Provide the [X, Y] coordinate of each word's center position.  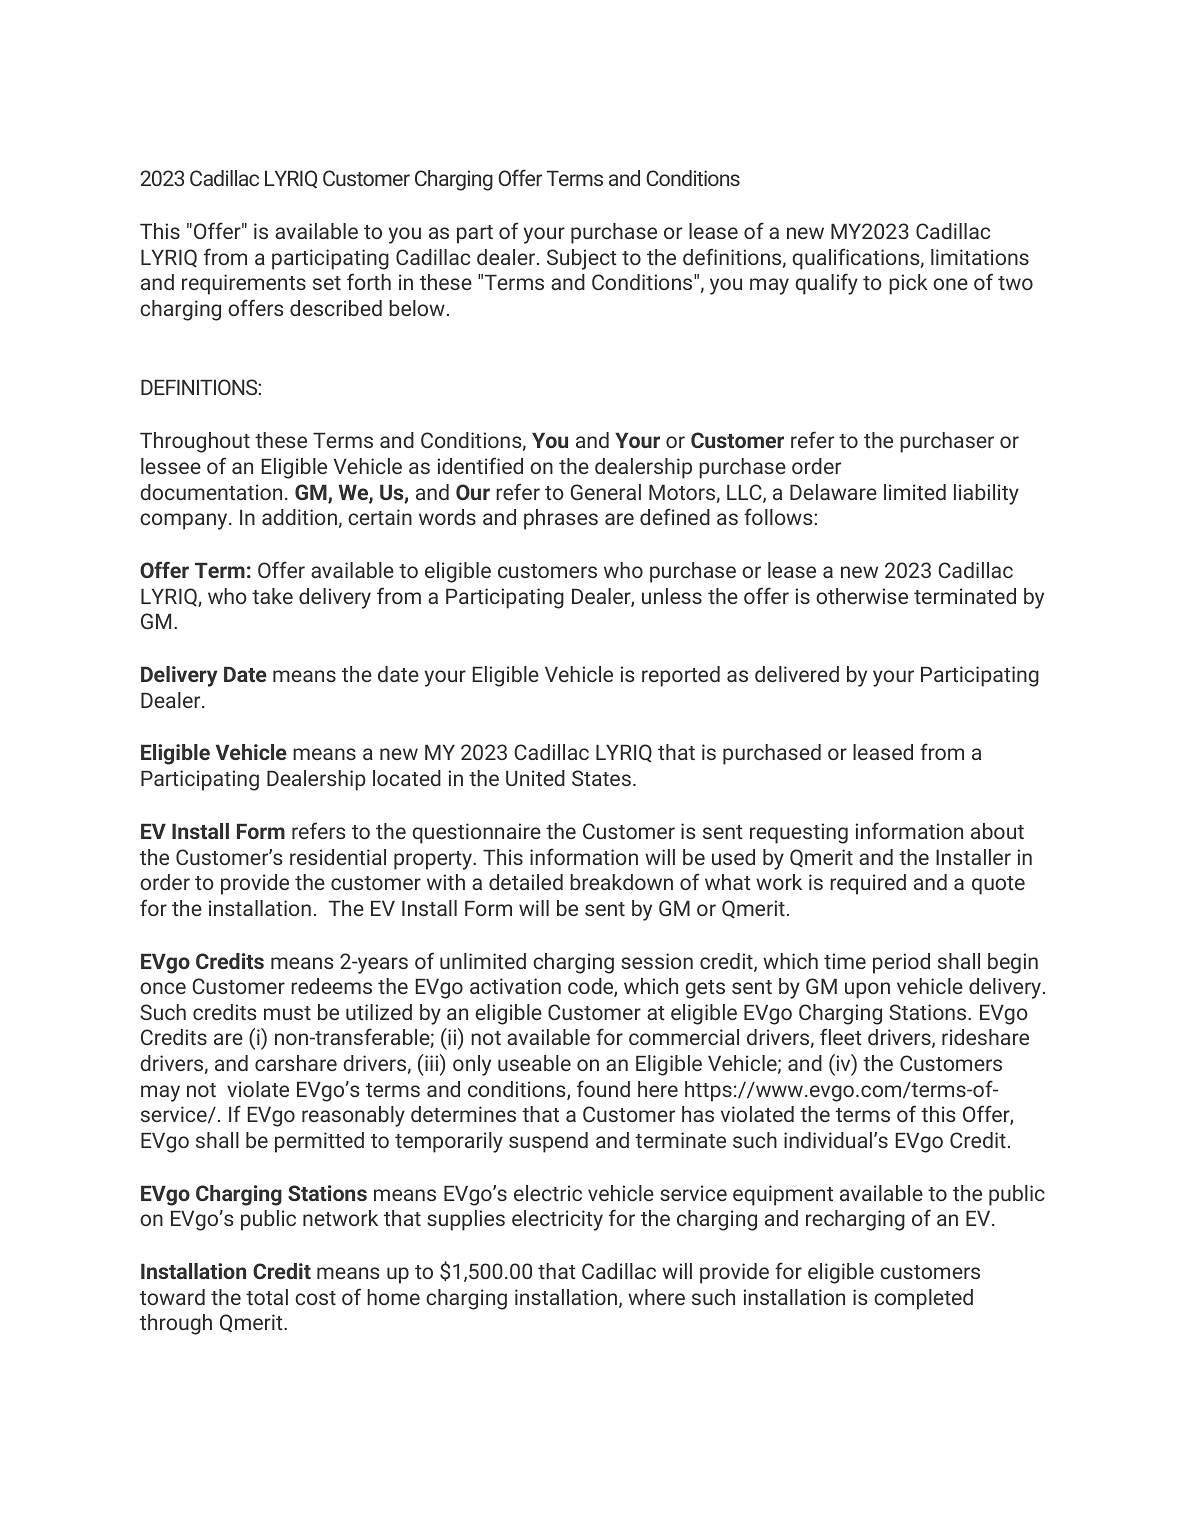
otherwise [862, 596]
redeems [331, 986]
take [272, 596]
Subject [582, 259]
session [657, 961]
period [901, 963]
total [267, 1297]
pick [908, 284]
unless [672, 596]
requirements [244, 284]
